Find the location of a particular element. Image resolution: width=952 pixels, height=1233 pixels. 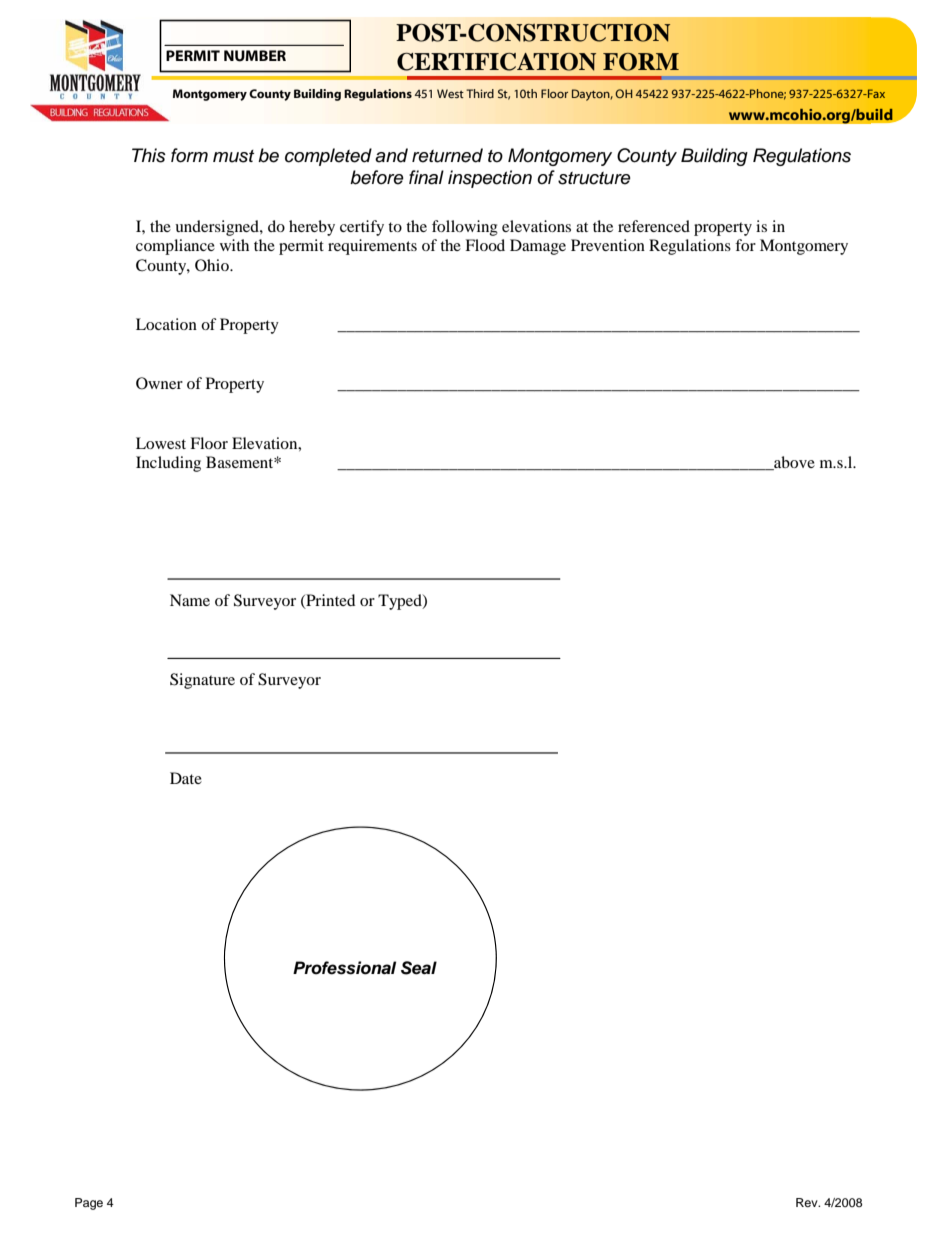

structure is located at coordinates (594, 178).
